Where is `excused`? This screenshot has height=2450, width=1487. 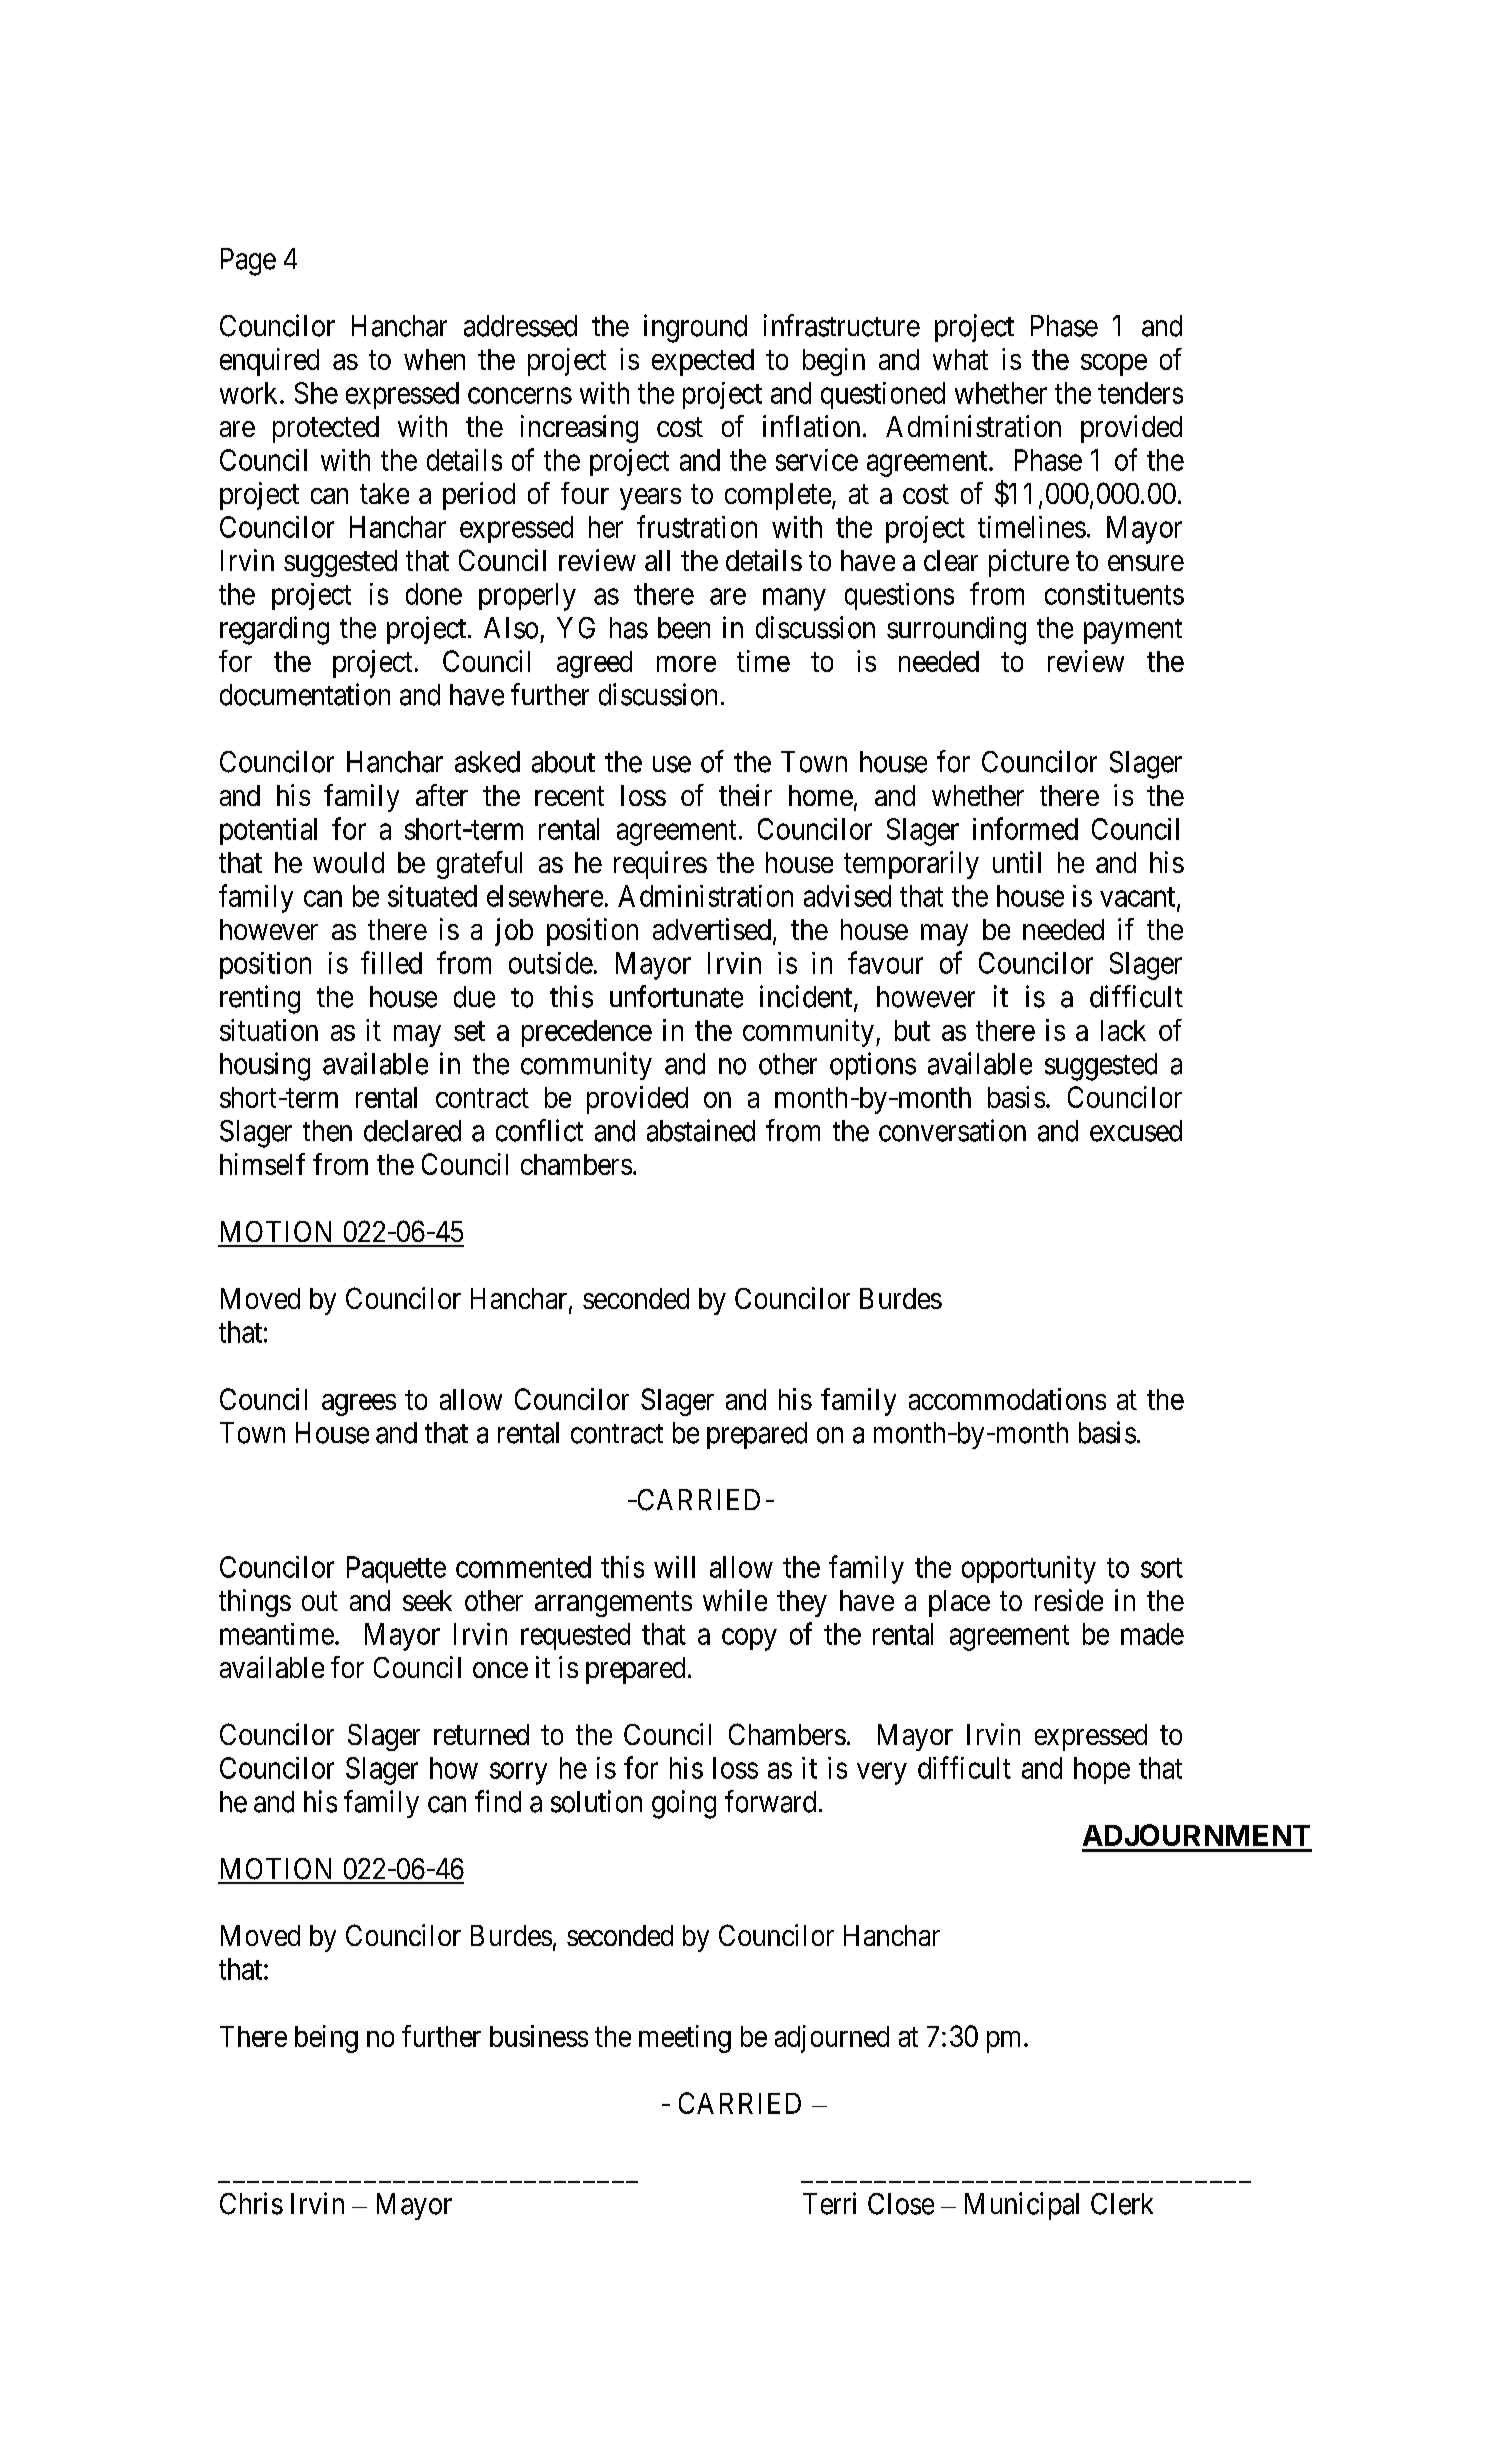 excused is located at coordinates (1136, 1131).
